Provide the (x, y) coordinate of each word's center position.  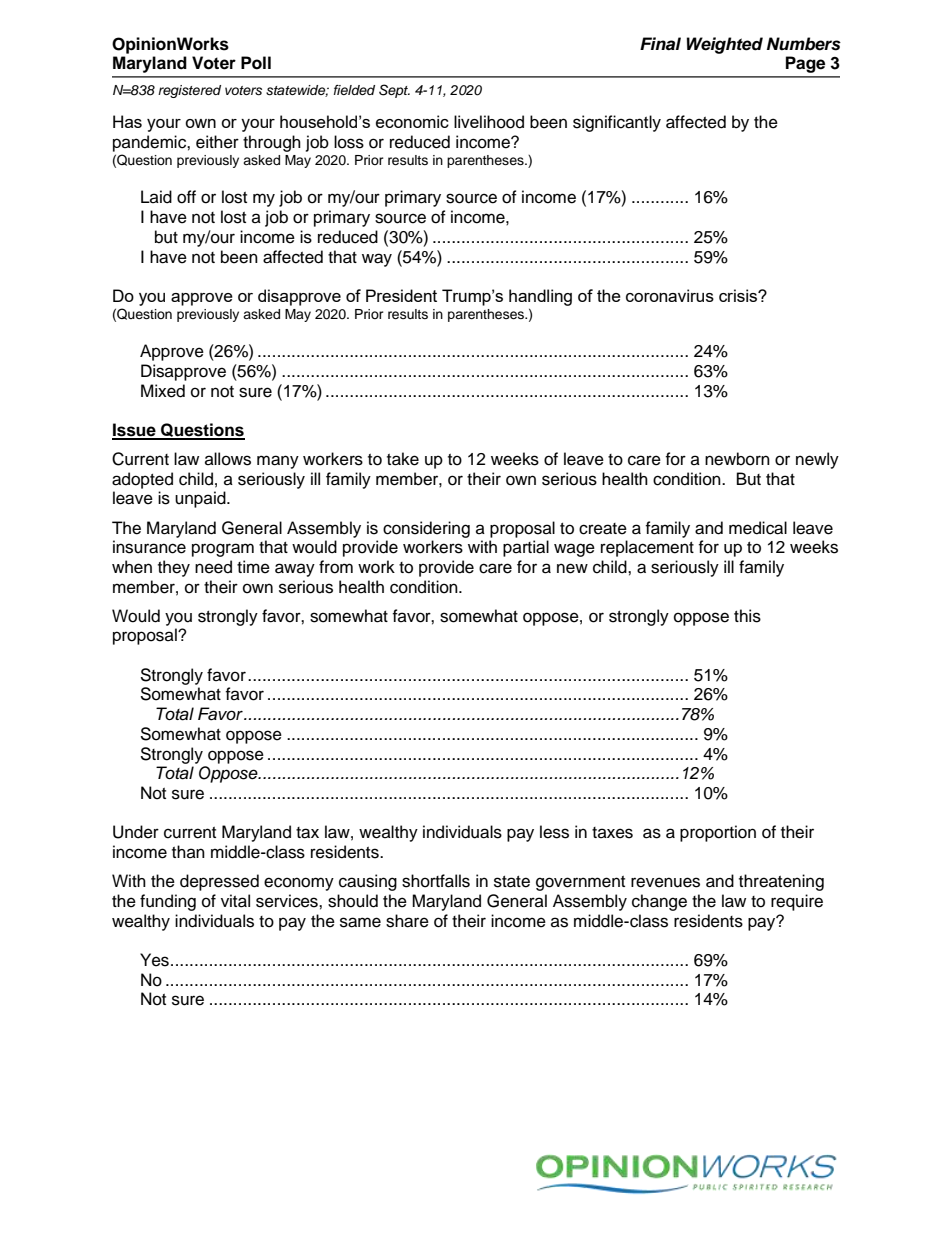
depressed (219, 882)
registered (189, 91)
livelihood (489, 122)
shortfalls (436, 881)
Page (805, 64)
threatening (781, 882)
